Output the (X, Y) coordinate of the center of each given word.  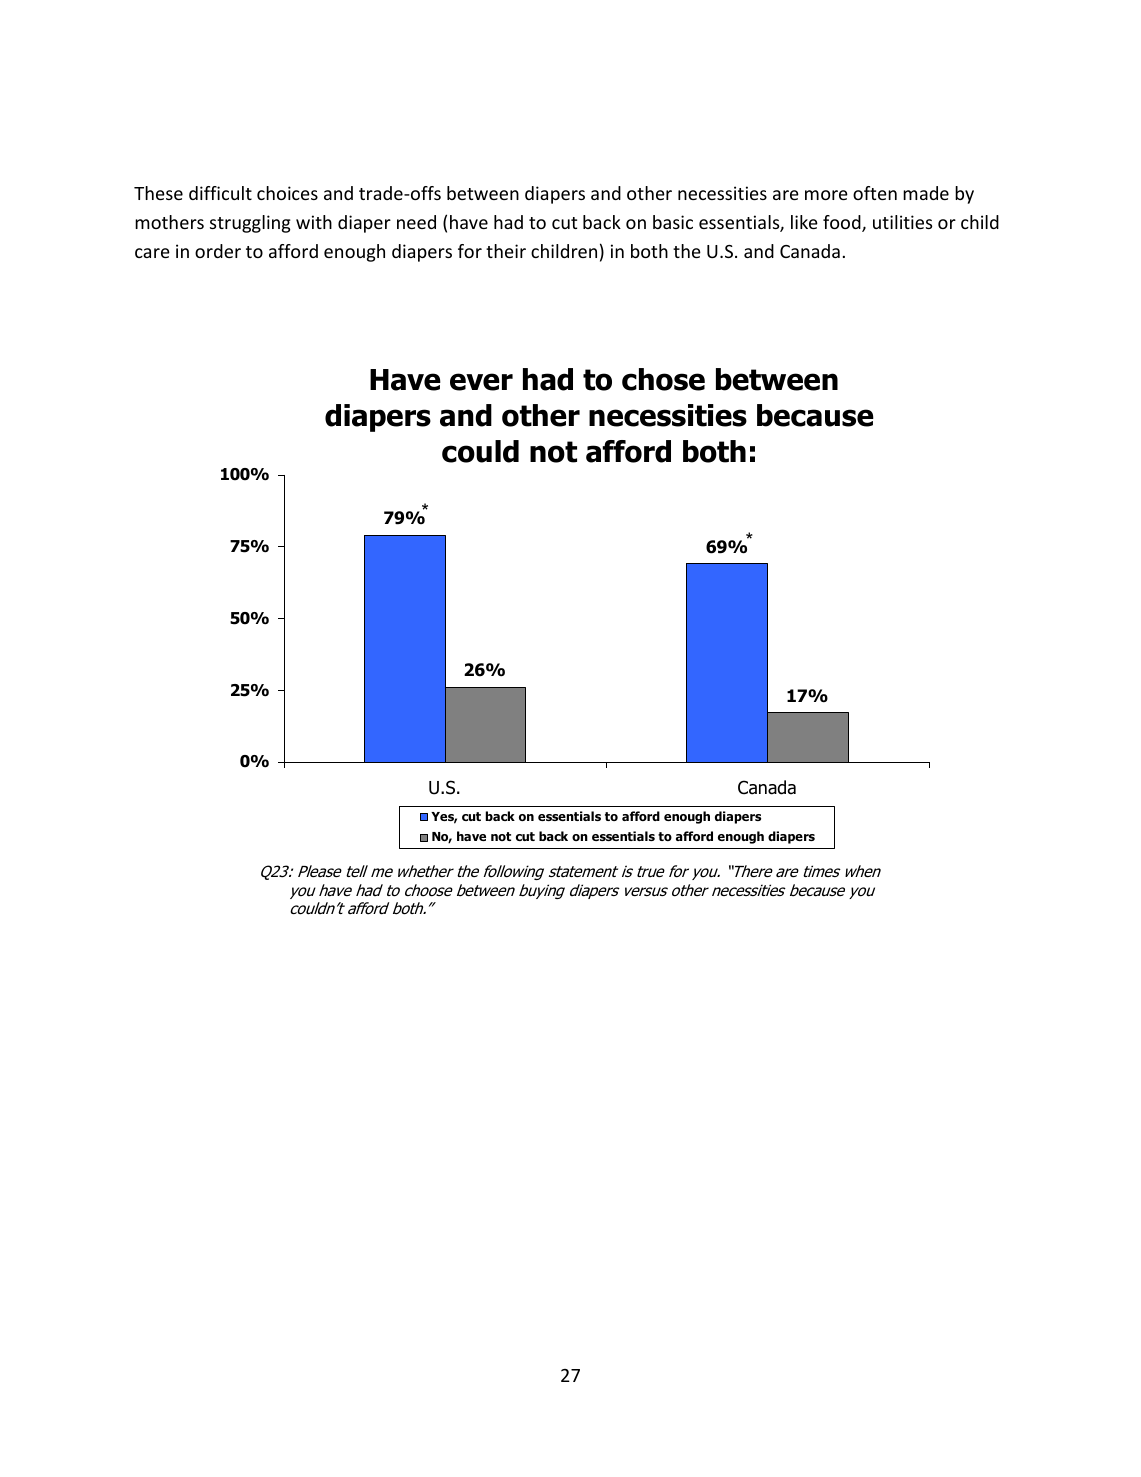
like (804, 222)
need (416, 222)
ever (481, 382)
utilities (902, 222)
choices (287, 193)
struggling (250, 224)
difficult (220, 193)
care (152, 253)
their (506, 251)
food (843, 223)
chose (663, 379)
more (826, 195)
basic (673, 222)
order (218, 251)
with (314, 222)
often (875, 193)
